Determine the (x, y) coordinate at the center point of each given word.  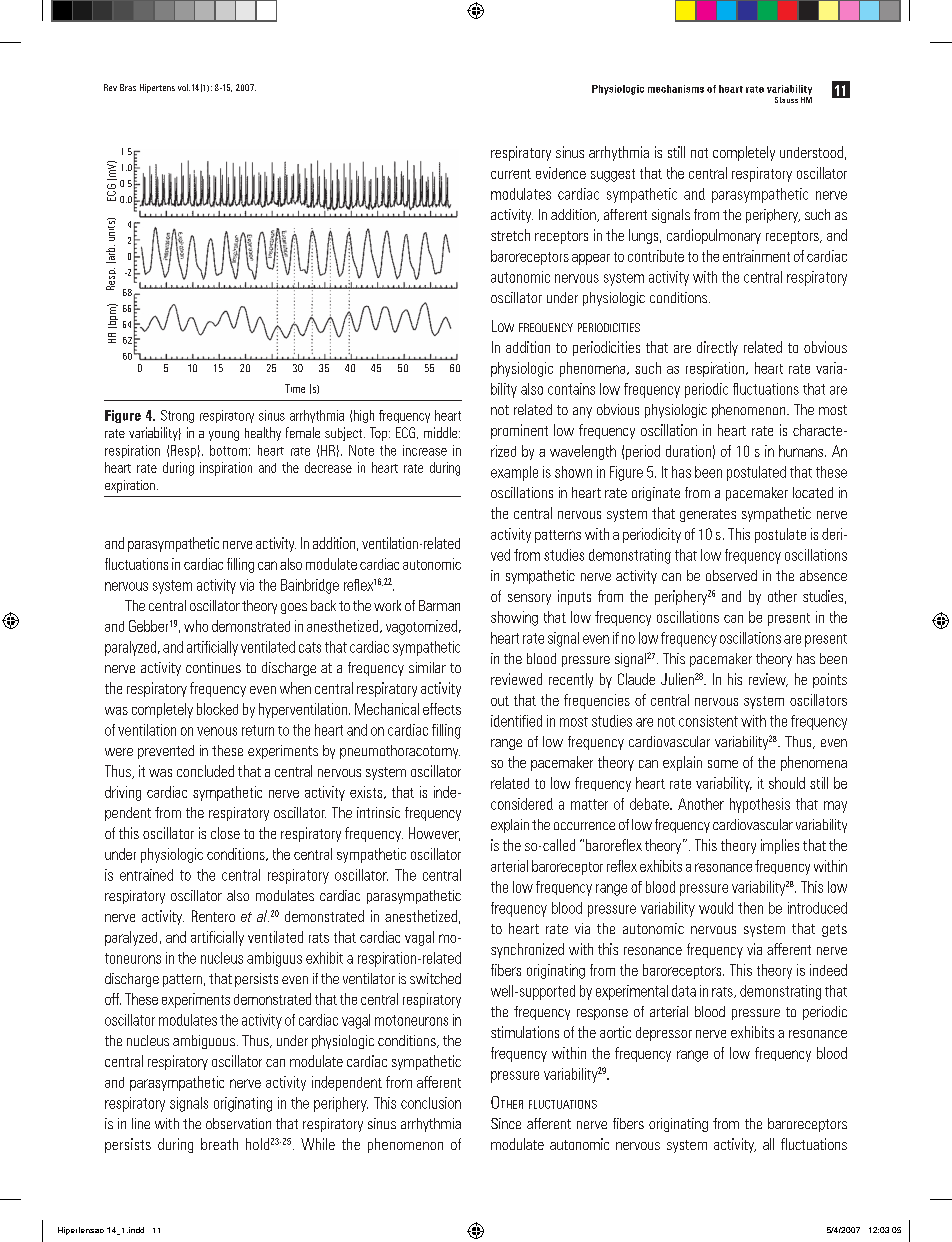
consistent (708, 721)
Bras (128, 87)
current (511, 174)
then (750, 908)
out (500, 701)
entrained (146, 875)
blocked (217, 709)
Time (295, 388)
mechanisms (676, 89)
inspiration (226, 469)
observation (238, 1123)
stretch (510, 235)
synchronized (527, 950)
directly (717, 348)
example (514, 473)
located (813, 492)
